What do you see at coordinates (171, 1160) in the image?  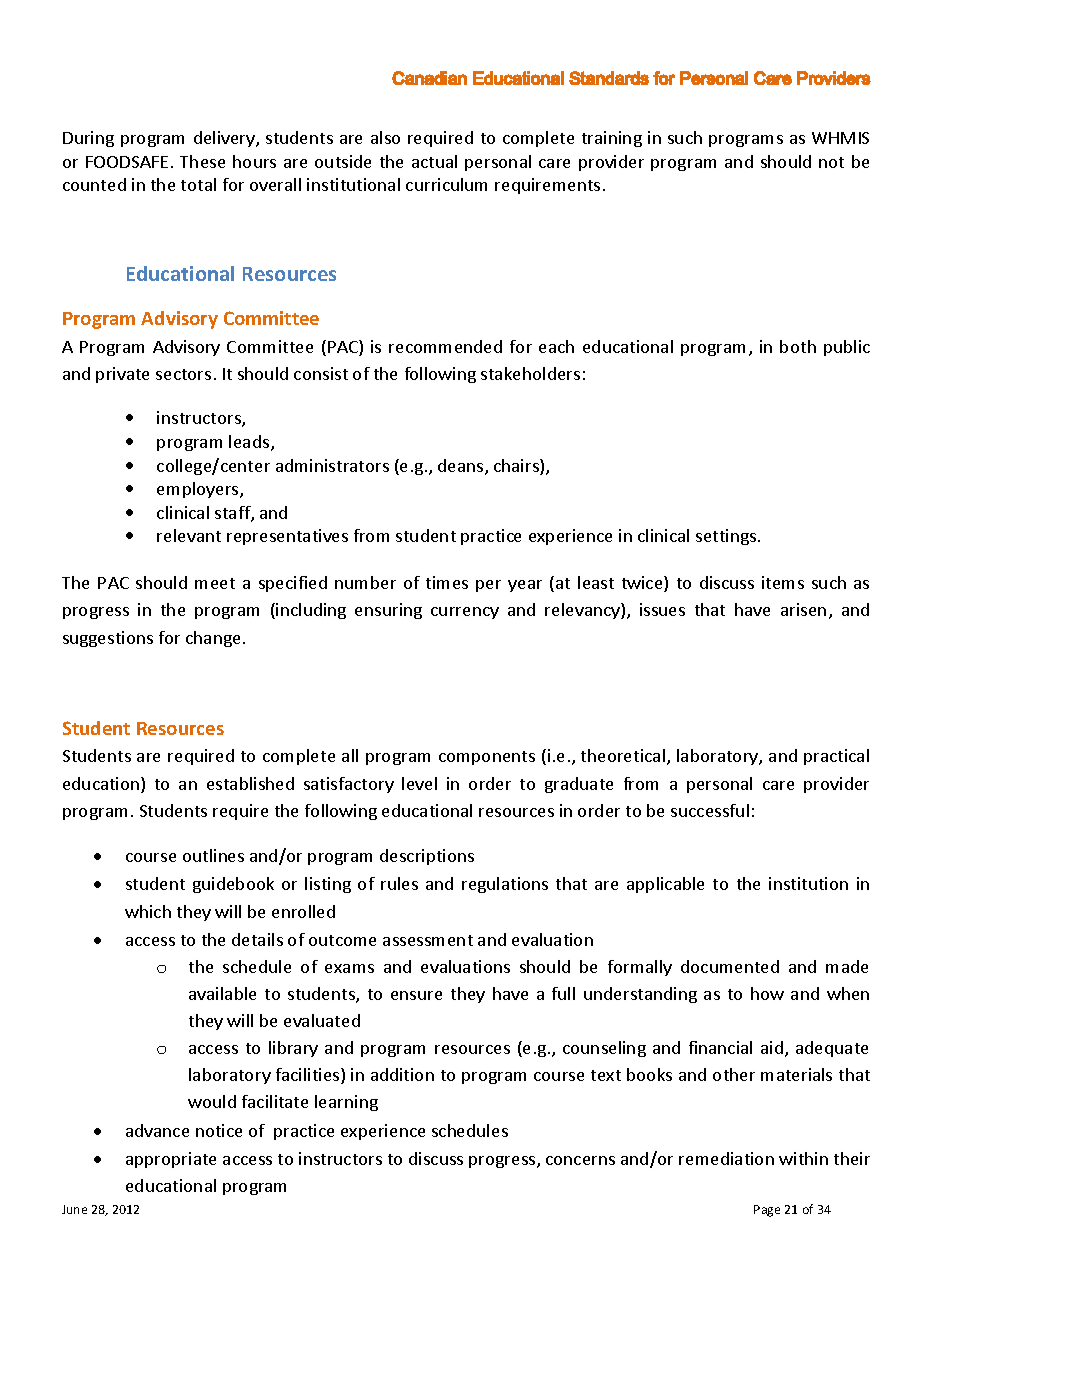 I see `appropriate` at bounding box center [171, 1160].
